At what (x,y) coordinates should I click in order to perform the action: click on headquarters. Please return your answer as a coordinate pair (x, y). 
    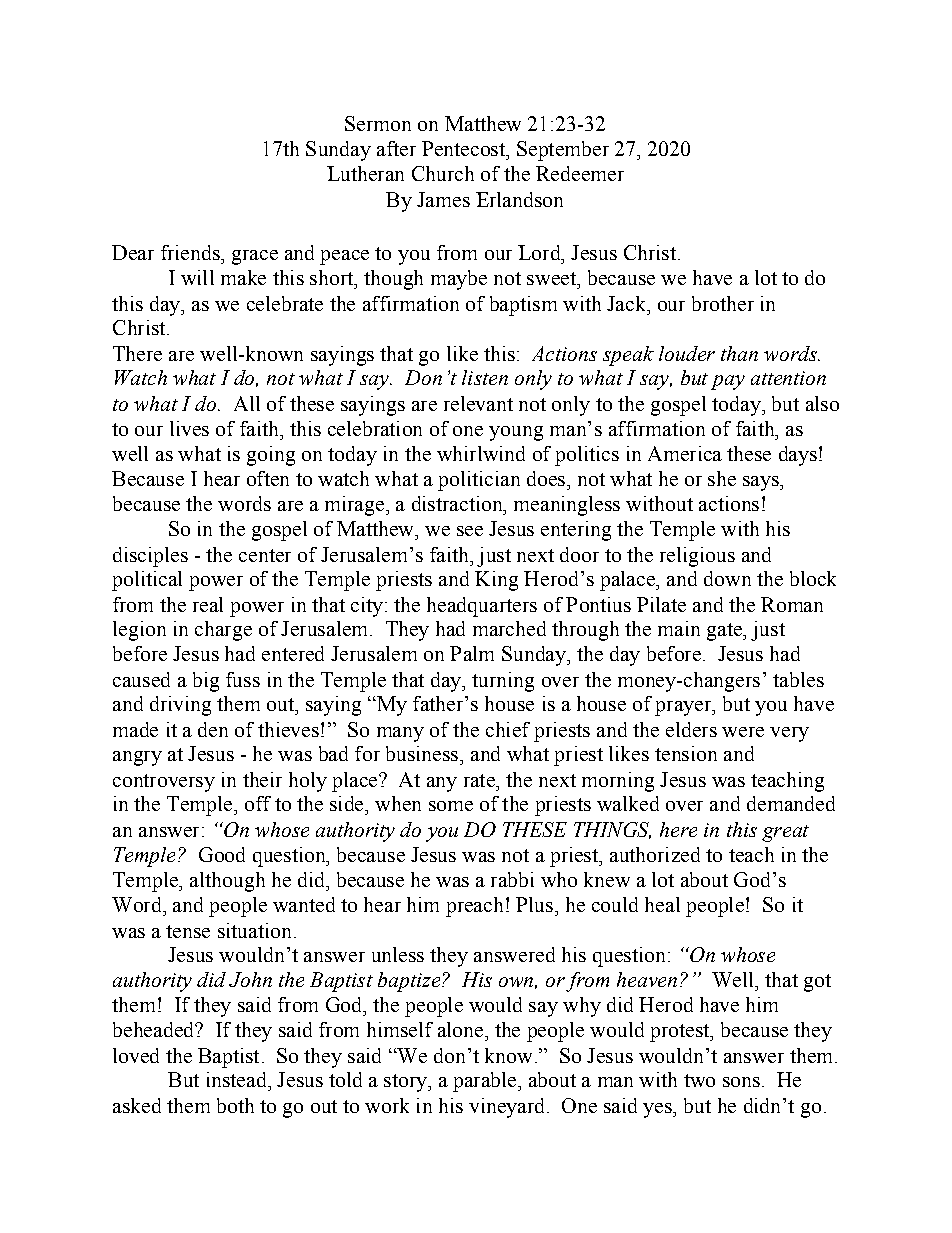
    Looking at the image, I should click on (482, 607).
